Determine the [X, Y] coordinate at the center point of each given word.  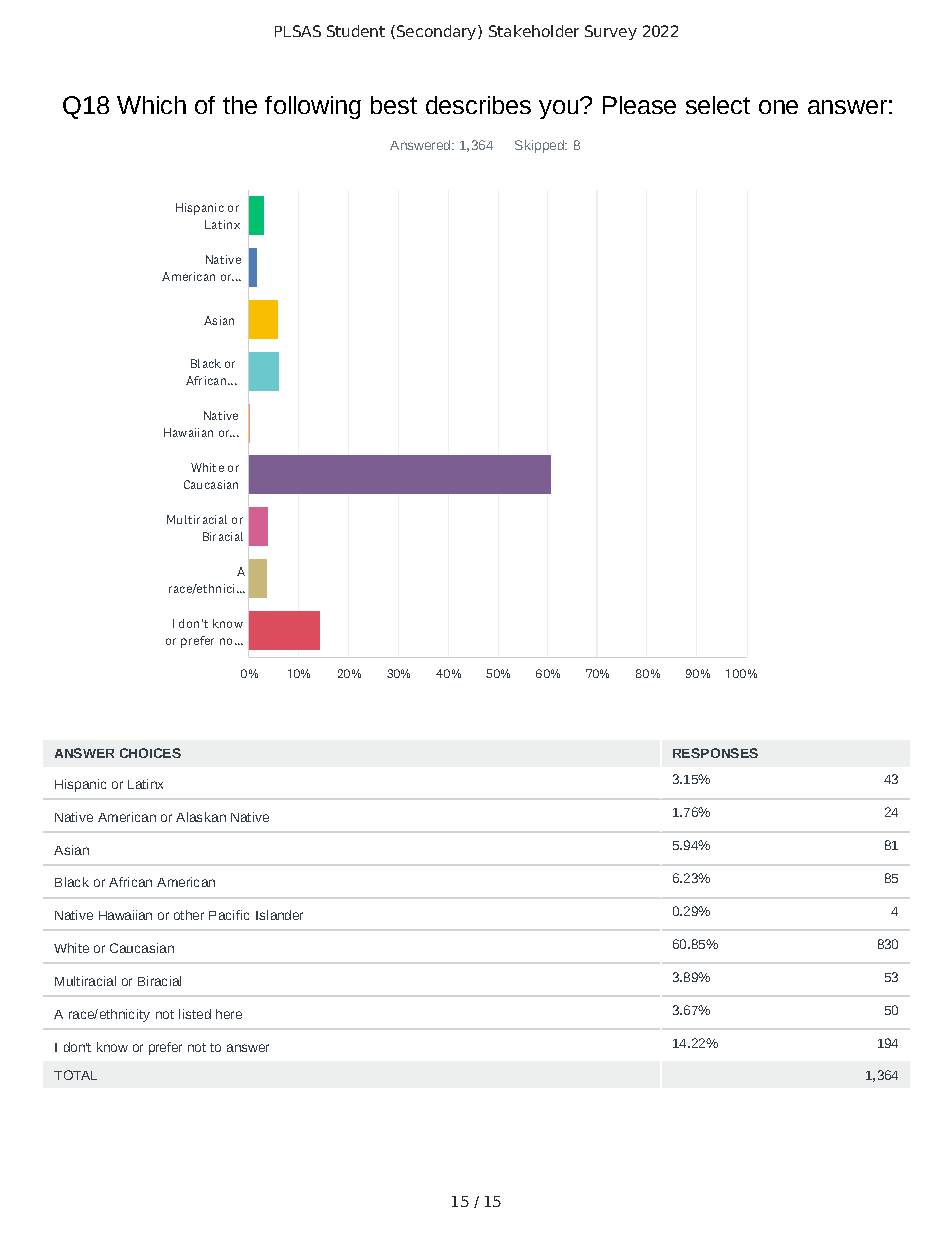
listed [195, 1014]
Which [151, 105]
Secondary [436, 32]
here [229, 1014]
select [718, 105]
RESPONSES [715, 753]
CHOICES [150, 753]
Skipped [540, 146]
